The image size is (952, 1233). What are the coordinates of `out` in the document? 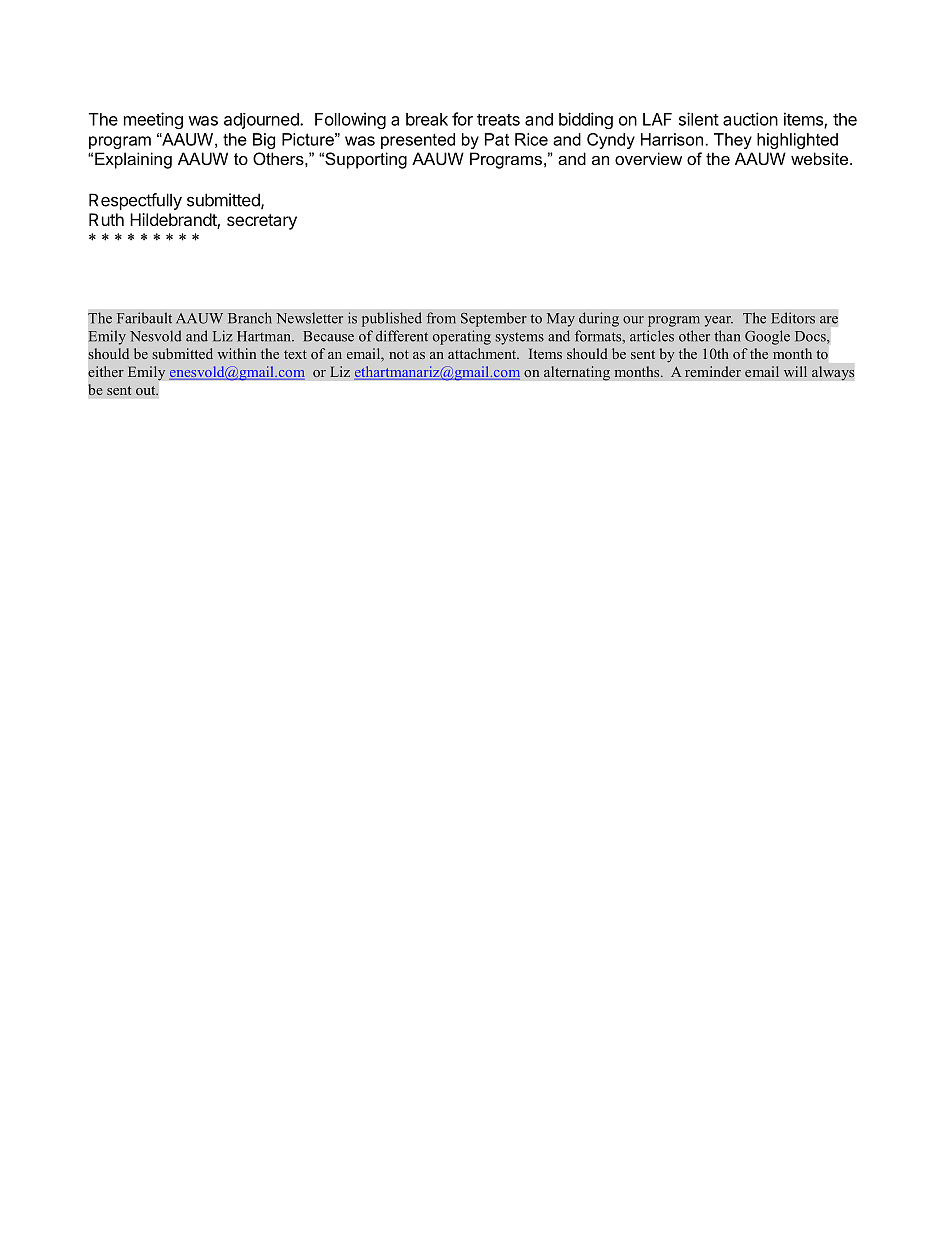 It's located at (147, 390).
